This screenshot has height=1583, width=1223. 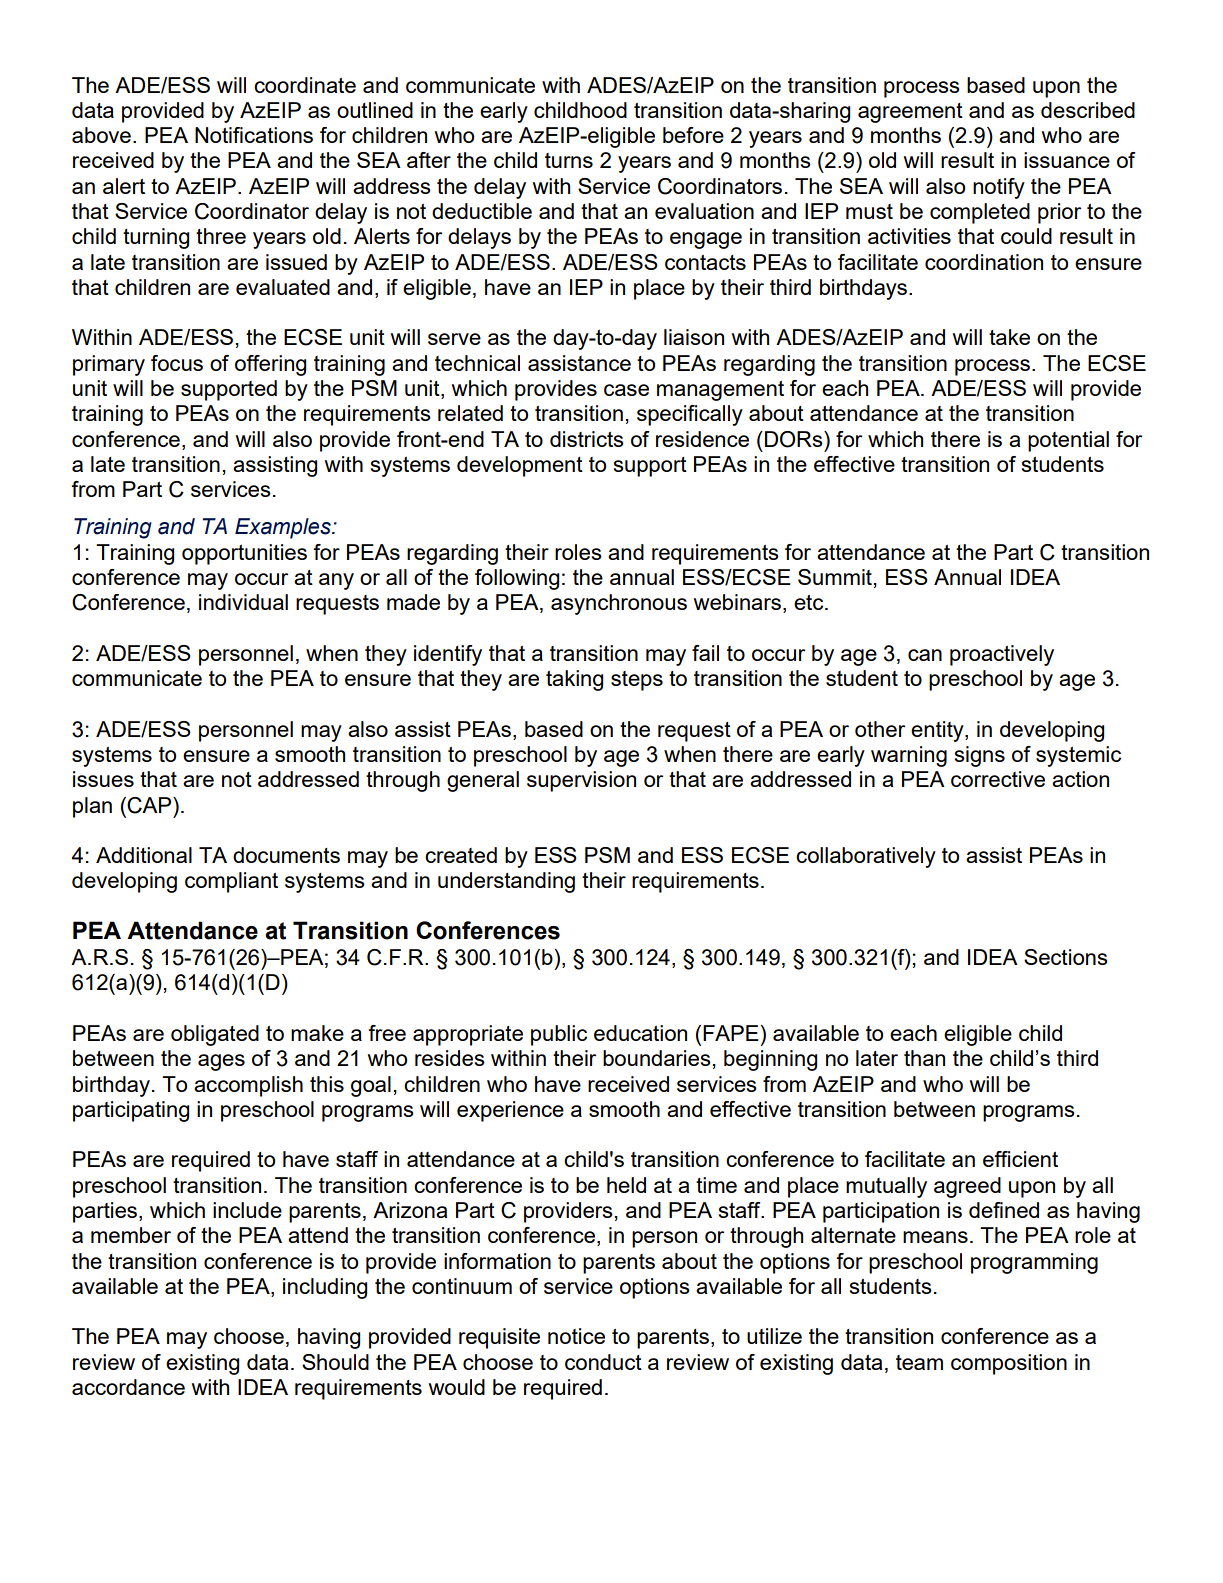 What do you see at coordinates (559, 1035) in the screenshot?
I see `public` at bounding box center [559, 1035].
